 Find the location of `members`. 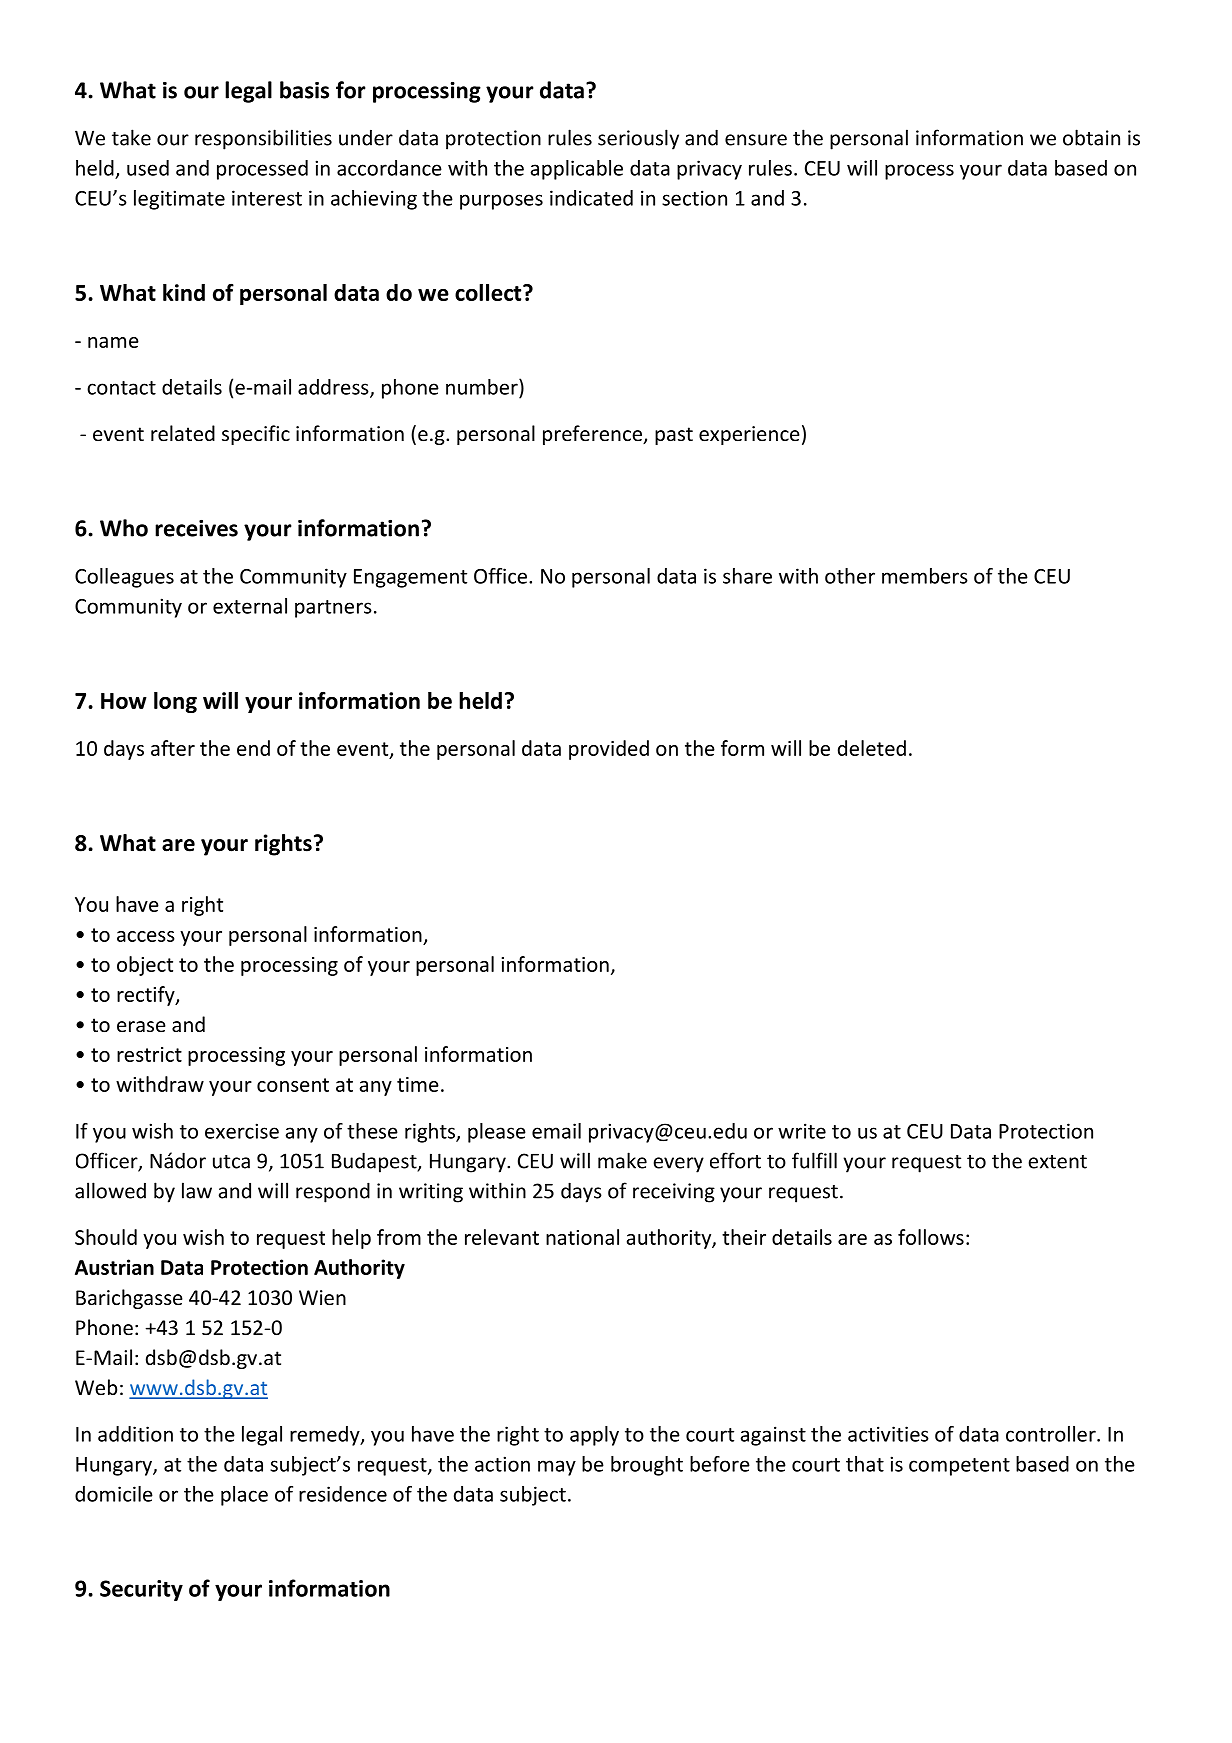

members is located at coordinates (925, 576).
